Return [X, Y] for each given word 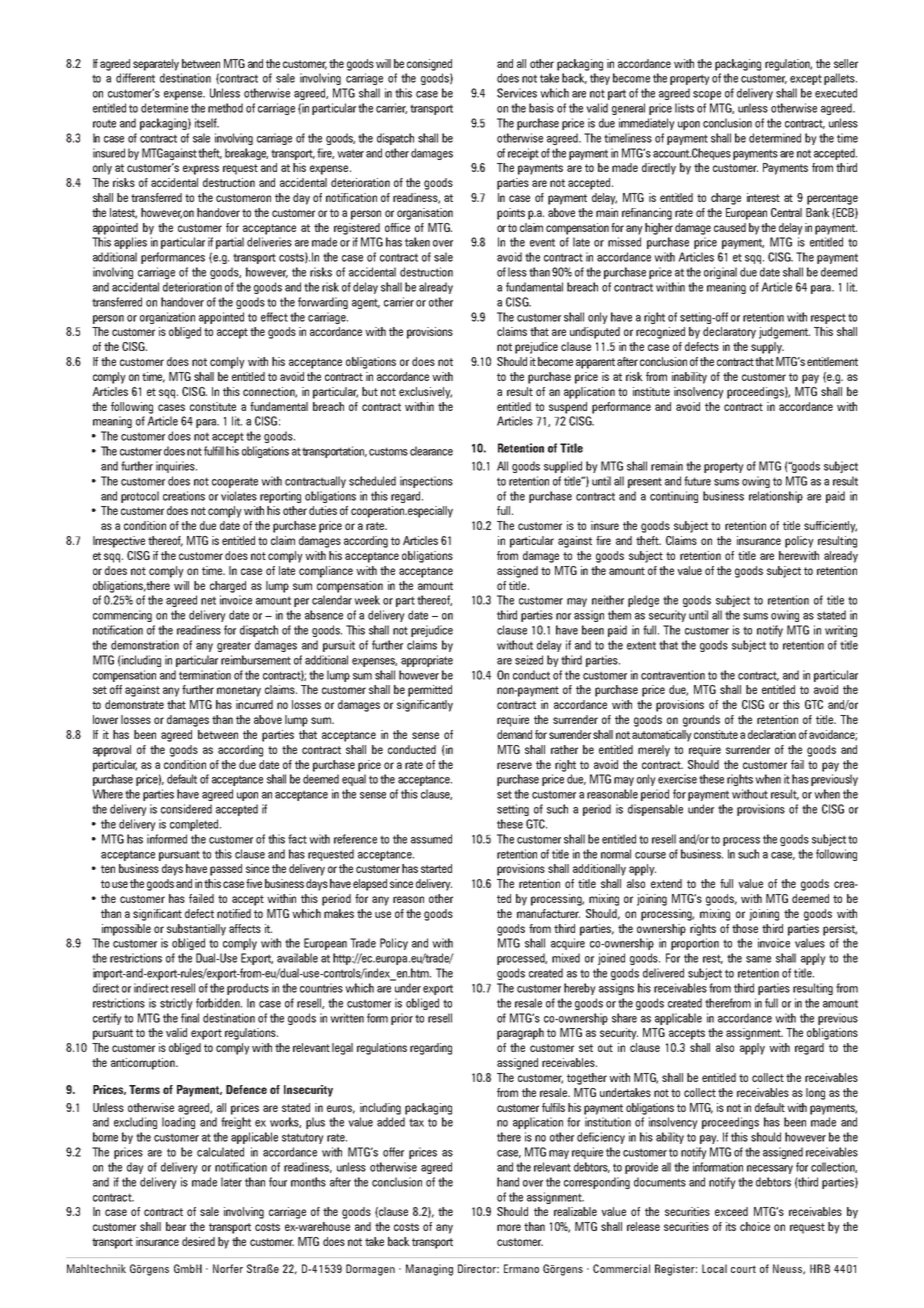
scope [707, 95]
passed [226, 870]
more [509, 1227]
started [436, 868]
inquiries [176, 467]
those [745, 928]
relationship [776, 497]
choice [755, 1226]
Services [517, 93]
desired [198, 1241]
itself [207, 123]
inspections [426, 482]
